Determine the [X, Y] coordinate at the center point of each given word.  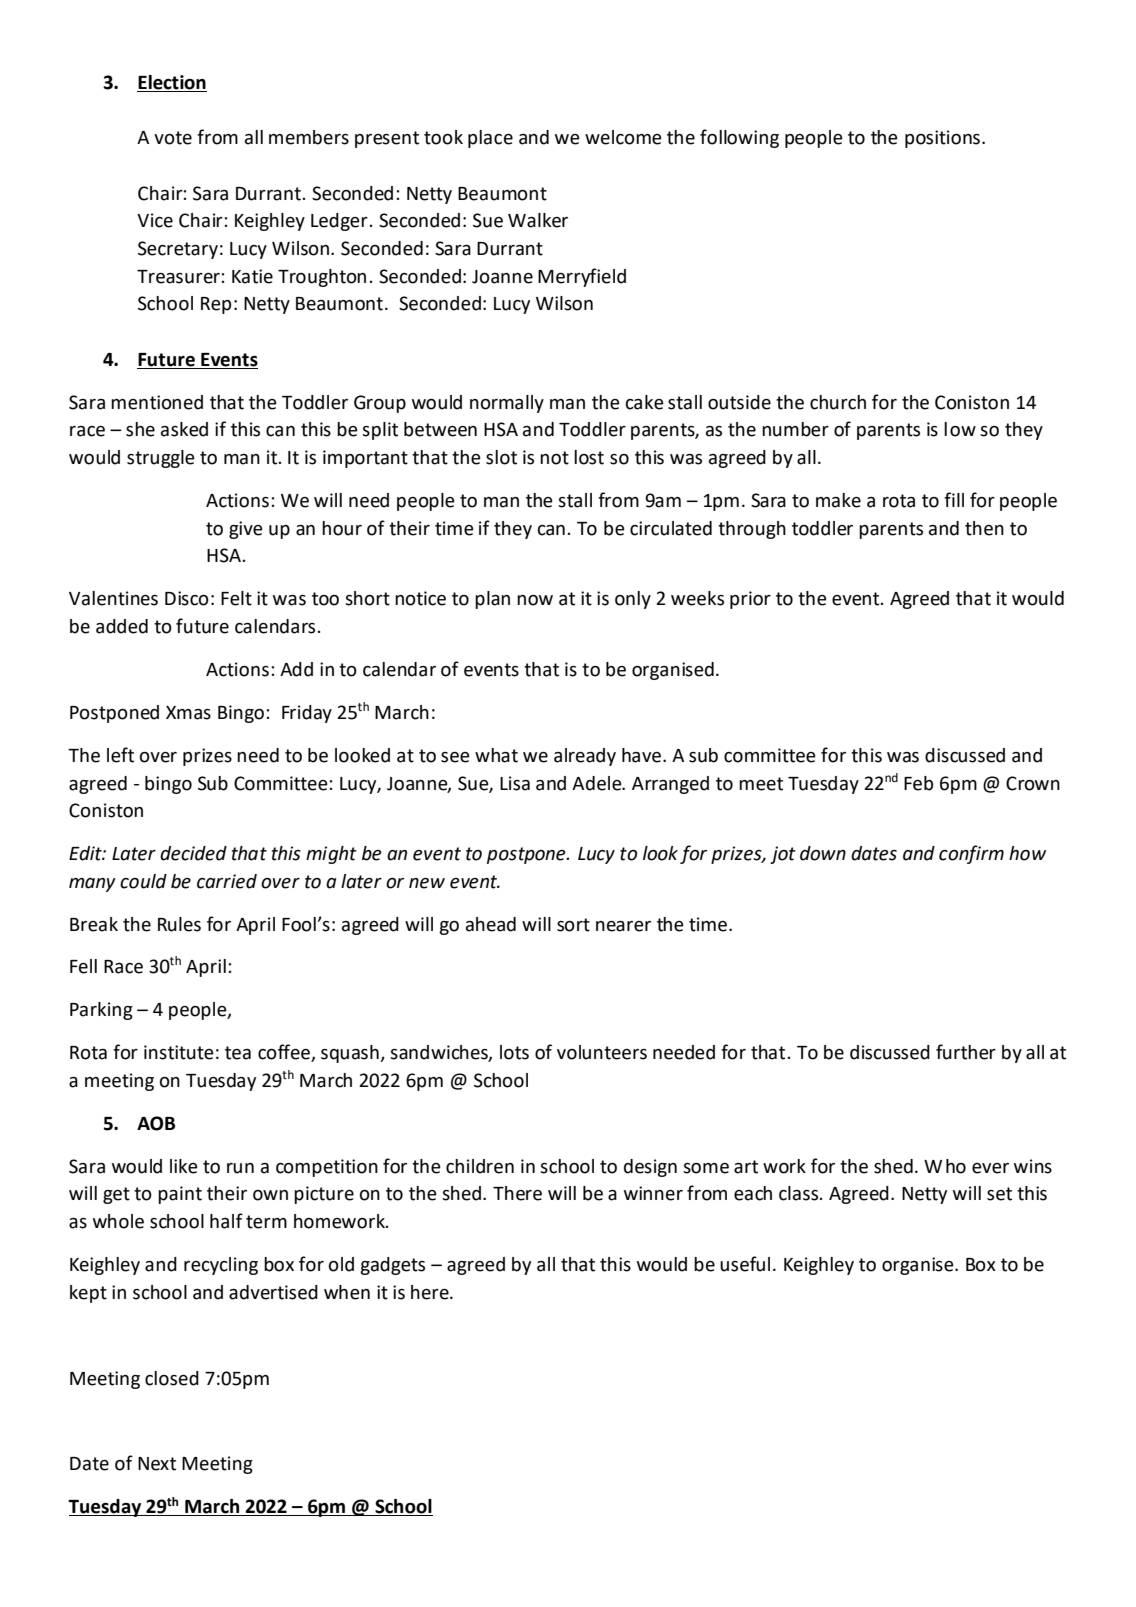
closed [172, 1378]
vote [173, 138]
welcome [623, 137]
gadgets [392, 1266]
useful [745, 1264]
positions [942, 139]
